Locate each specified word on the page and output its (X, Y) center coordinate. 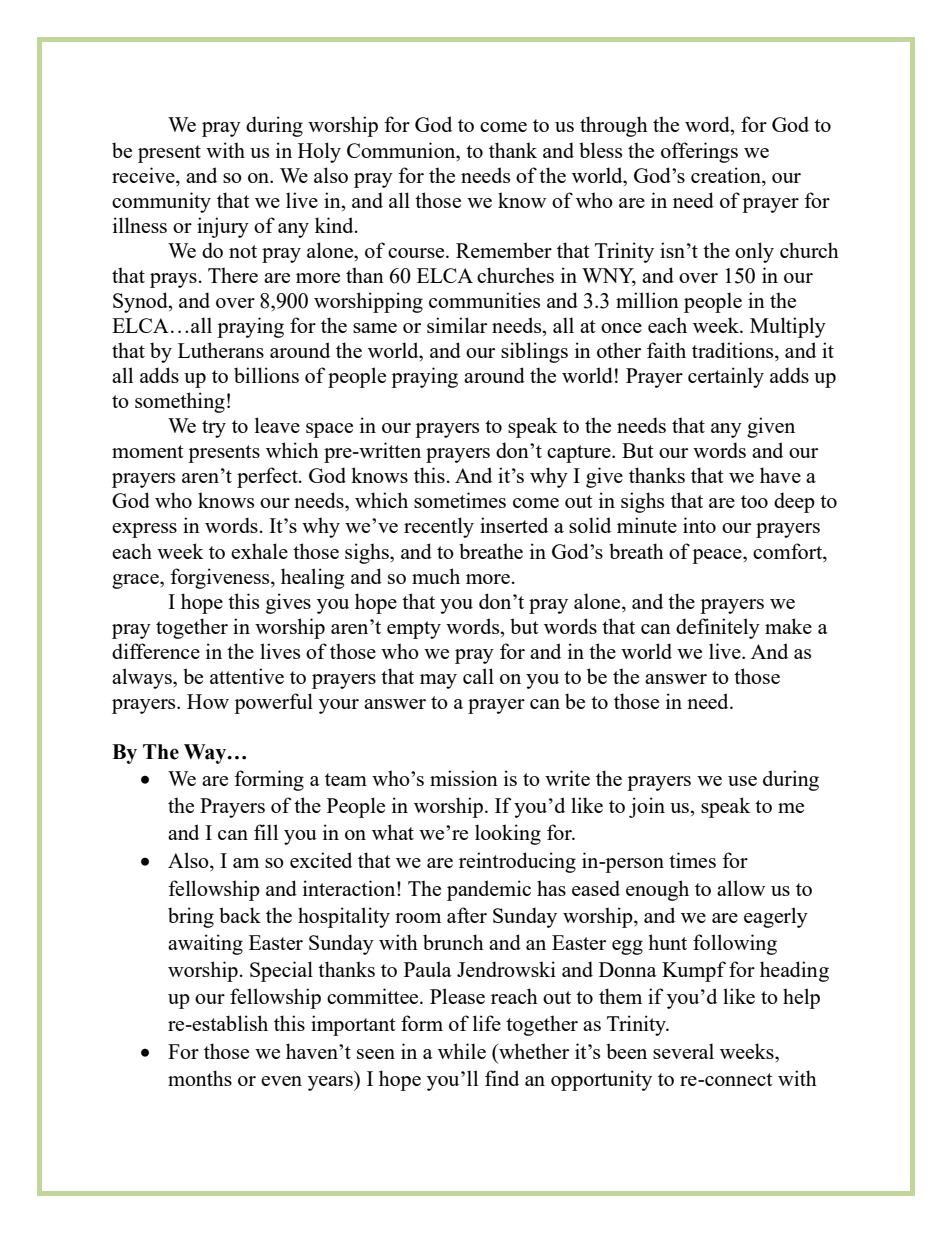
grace (136, 581)
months (200, 1078)
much (436, 576)
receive (144, 175)
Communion (402, 150)
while (462, 1051)
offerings (699, 152)
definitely (718, 628)
